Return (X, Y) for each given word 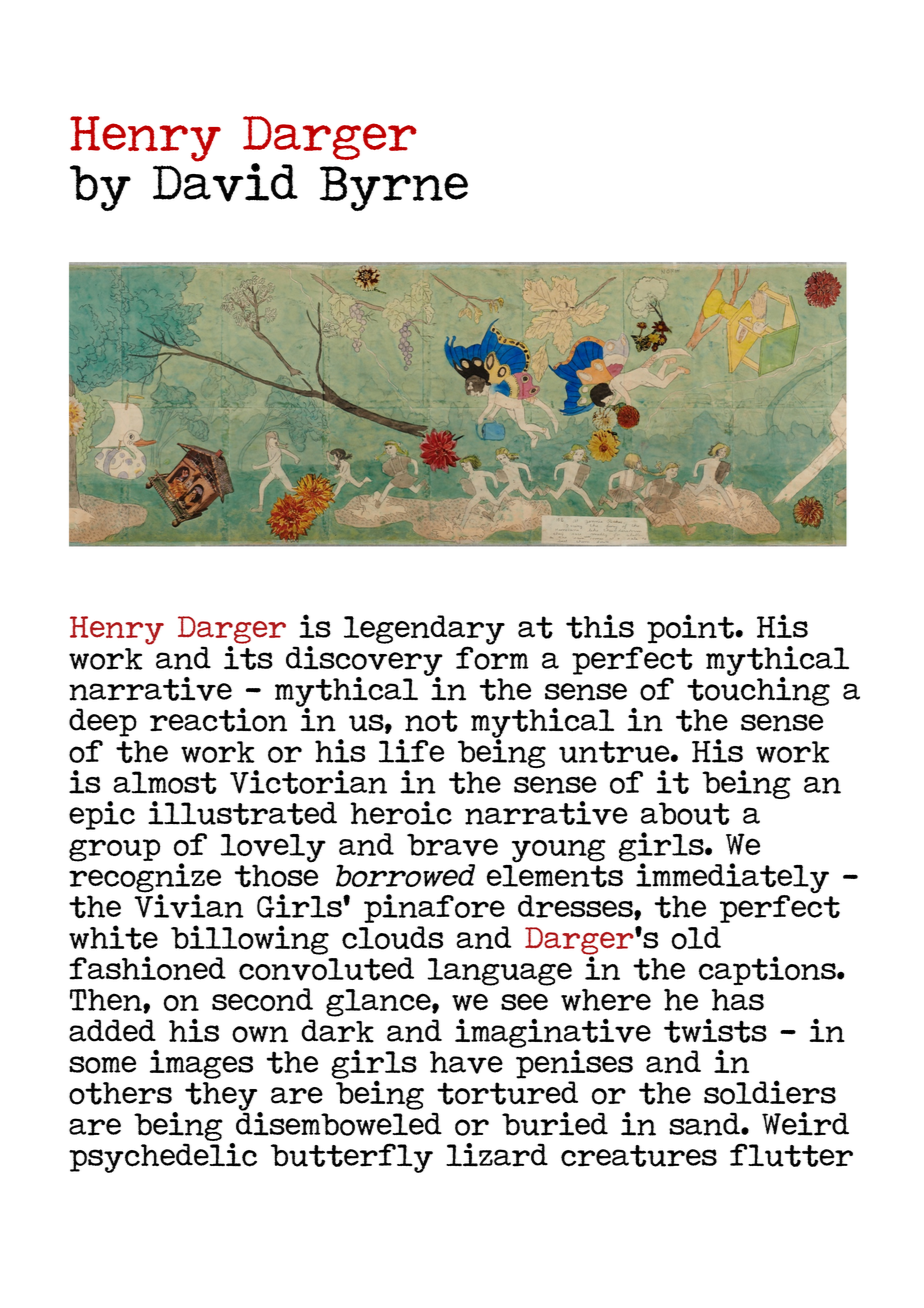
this (600, 626)
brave (452, 845)
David (225, 181)
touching (758, 690)
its (248, 656)
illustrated (242, 813)
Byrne (394, 188)
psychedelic (163, 1156)
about (685, 813)
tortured (507, 1093)
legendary (424, 631)
